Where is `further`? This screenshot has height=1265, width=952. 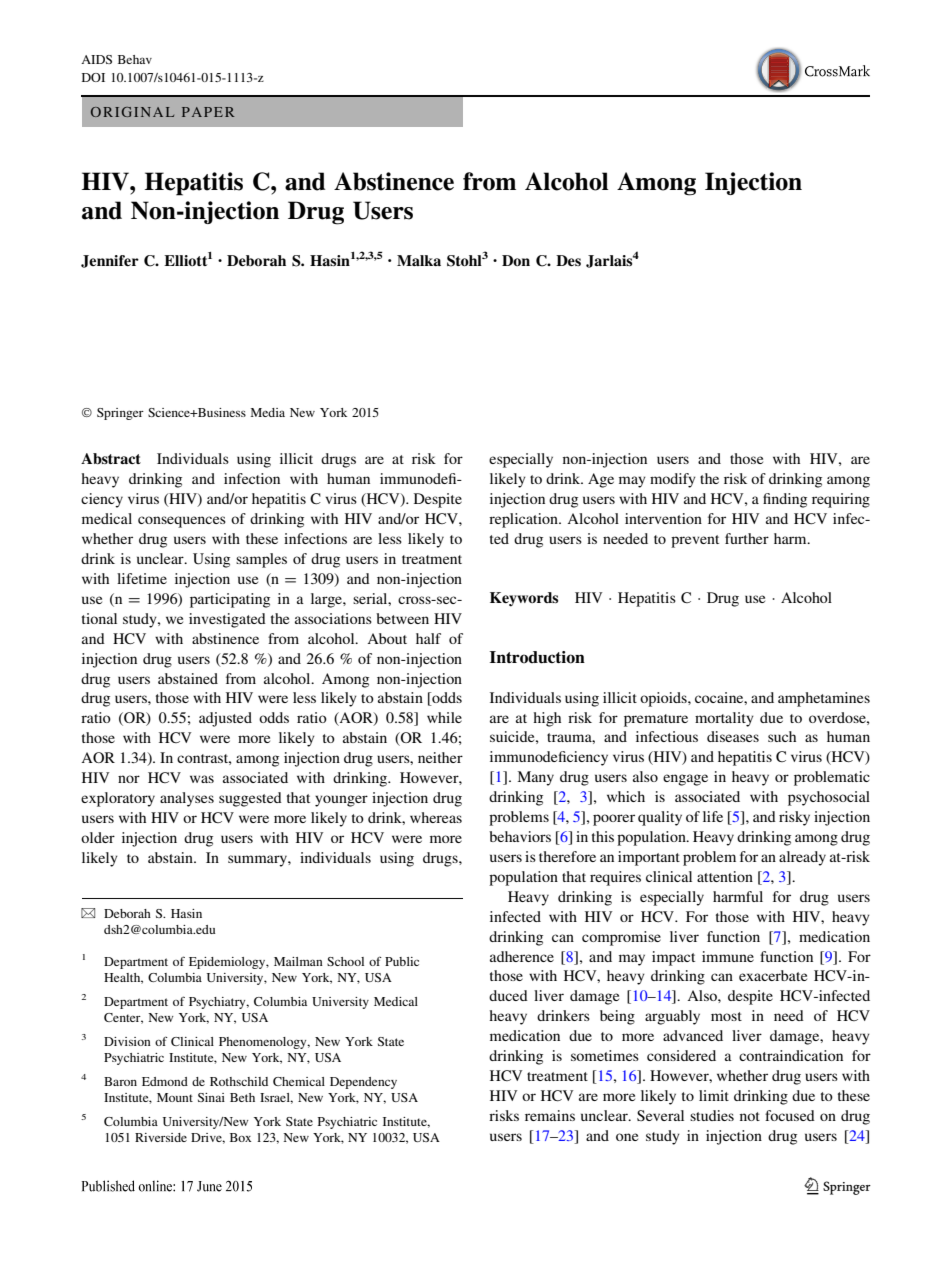
further is located at coordinates (747, 538).
